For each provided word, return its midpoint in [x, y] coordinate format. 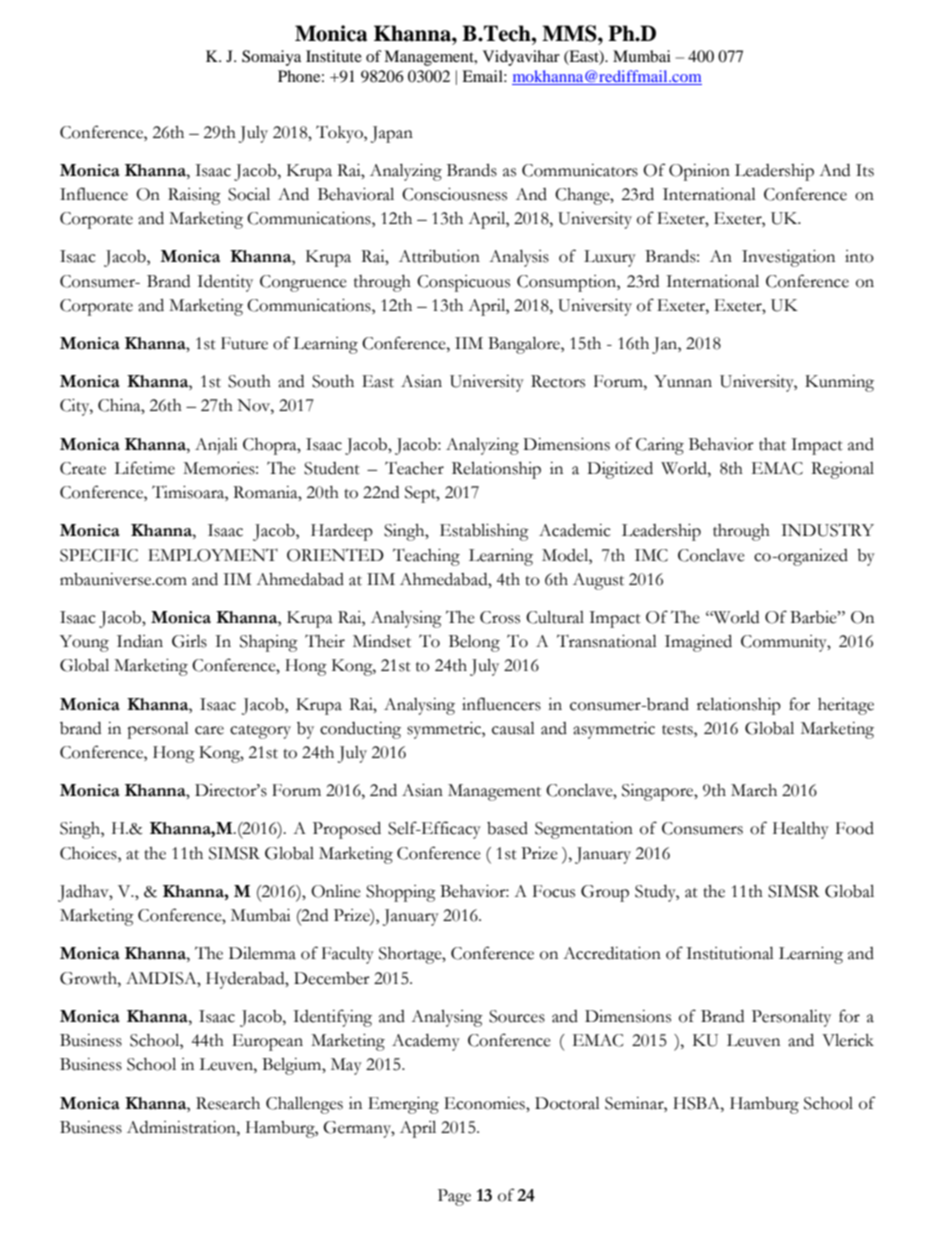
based [507, 828]
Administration [182, 1127]
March [754, 790]
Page [454, 1197]
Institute [334, 56]
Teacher [414, 468]
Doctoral [567, 1103]
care [209, 730]
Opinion [699, 172]
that [772, 444]
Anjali [216, 446]
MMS [570, 33]
